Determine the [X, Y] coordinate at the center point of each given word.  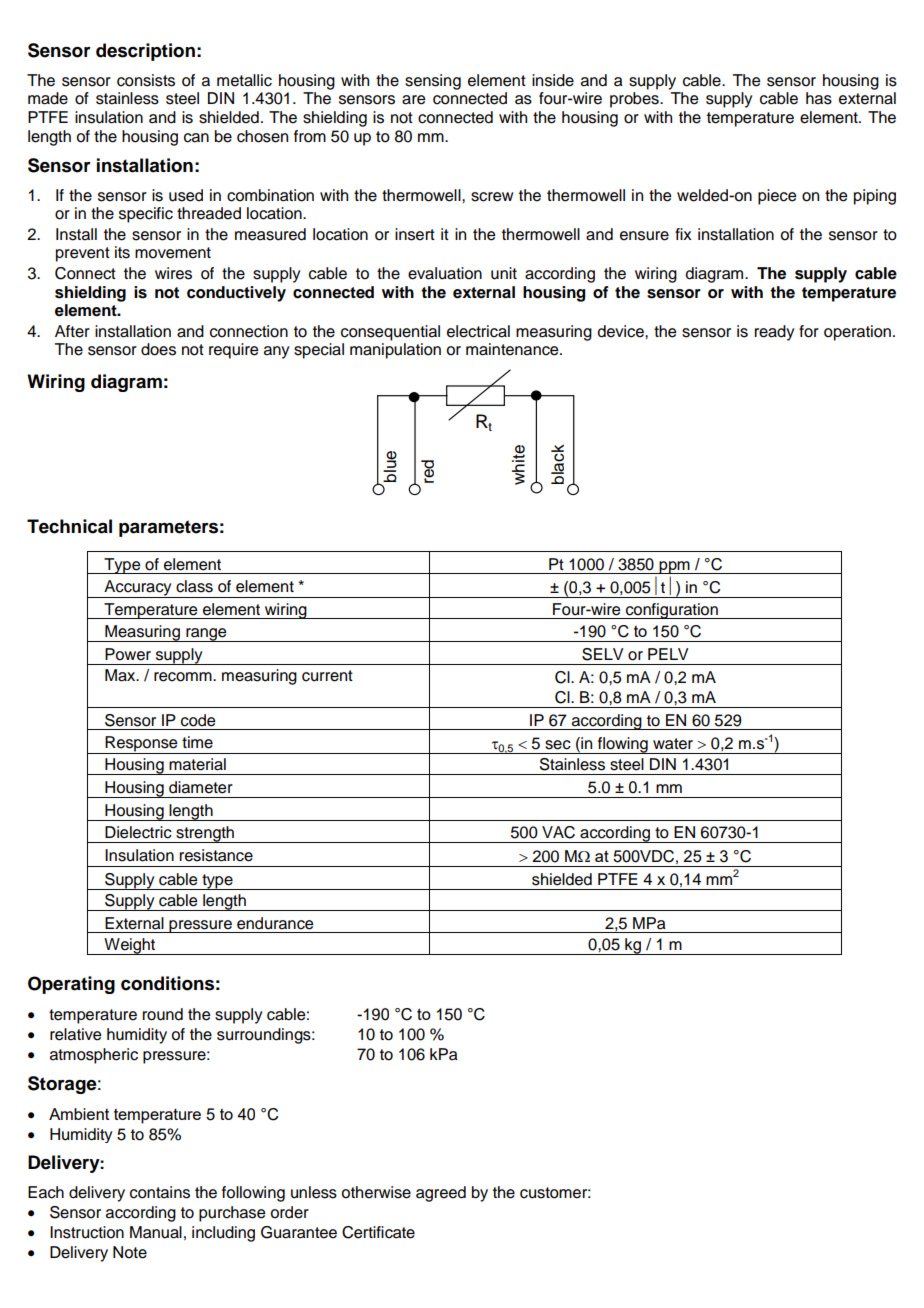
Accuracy [138, 589]
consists [146, 80]
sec [558, 745]
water [673, 744]
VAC [558, 832]
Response [141, 745]
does [158, 349]
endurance [275, 923]
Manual [156, 1232]
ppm [675, 567]
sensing [433, 82]
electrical [478, 331]
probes [635, 100]
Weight [130, 946]
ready [774, 333]
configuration [672, 611]
